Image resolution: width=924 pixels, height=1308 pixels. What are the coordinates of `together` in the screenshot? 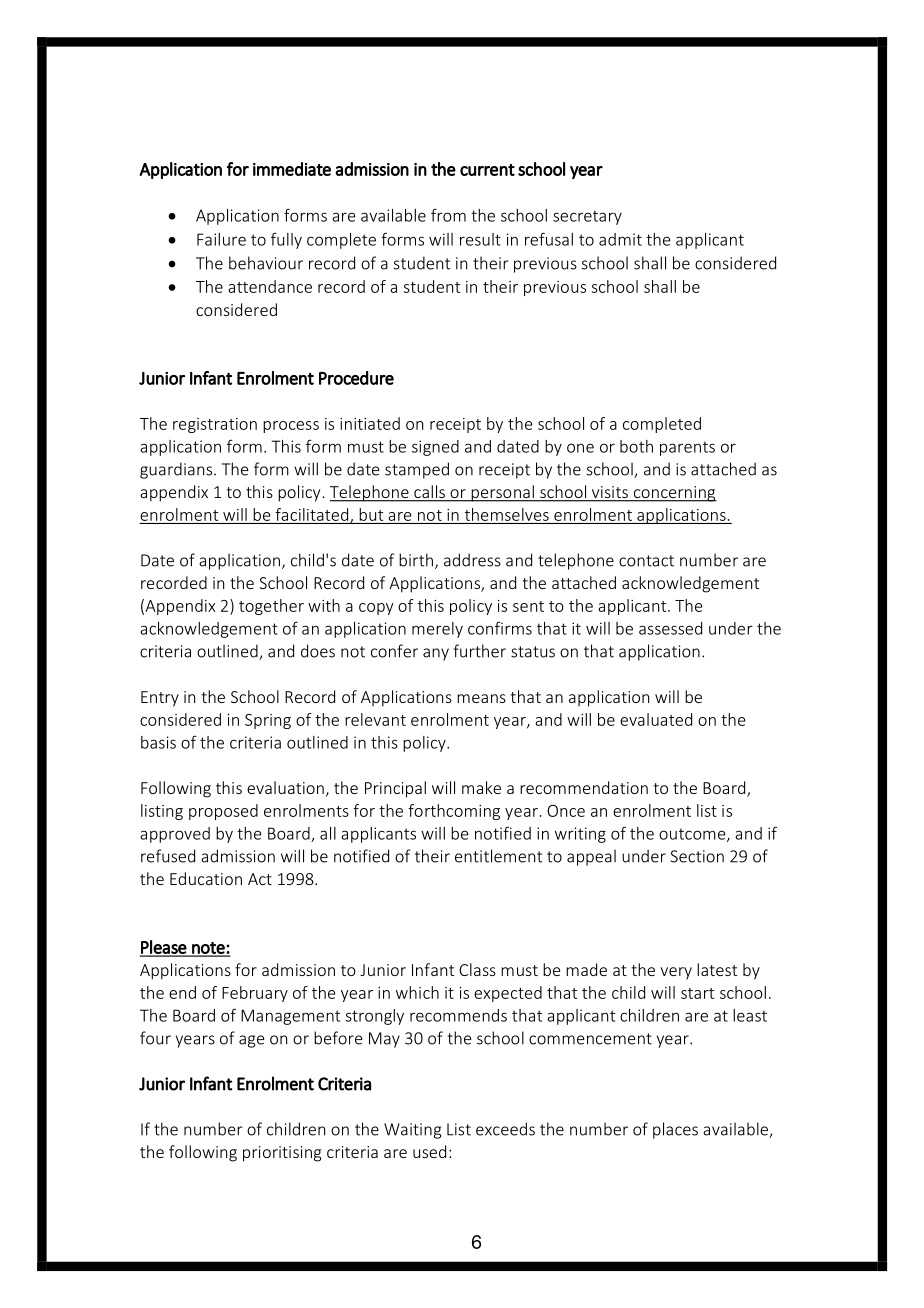 It's located at (271, 607).
